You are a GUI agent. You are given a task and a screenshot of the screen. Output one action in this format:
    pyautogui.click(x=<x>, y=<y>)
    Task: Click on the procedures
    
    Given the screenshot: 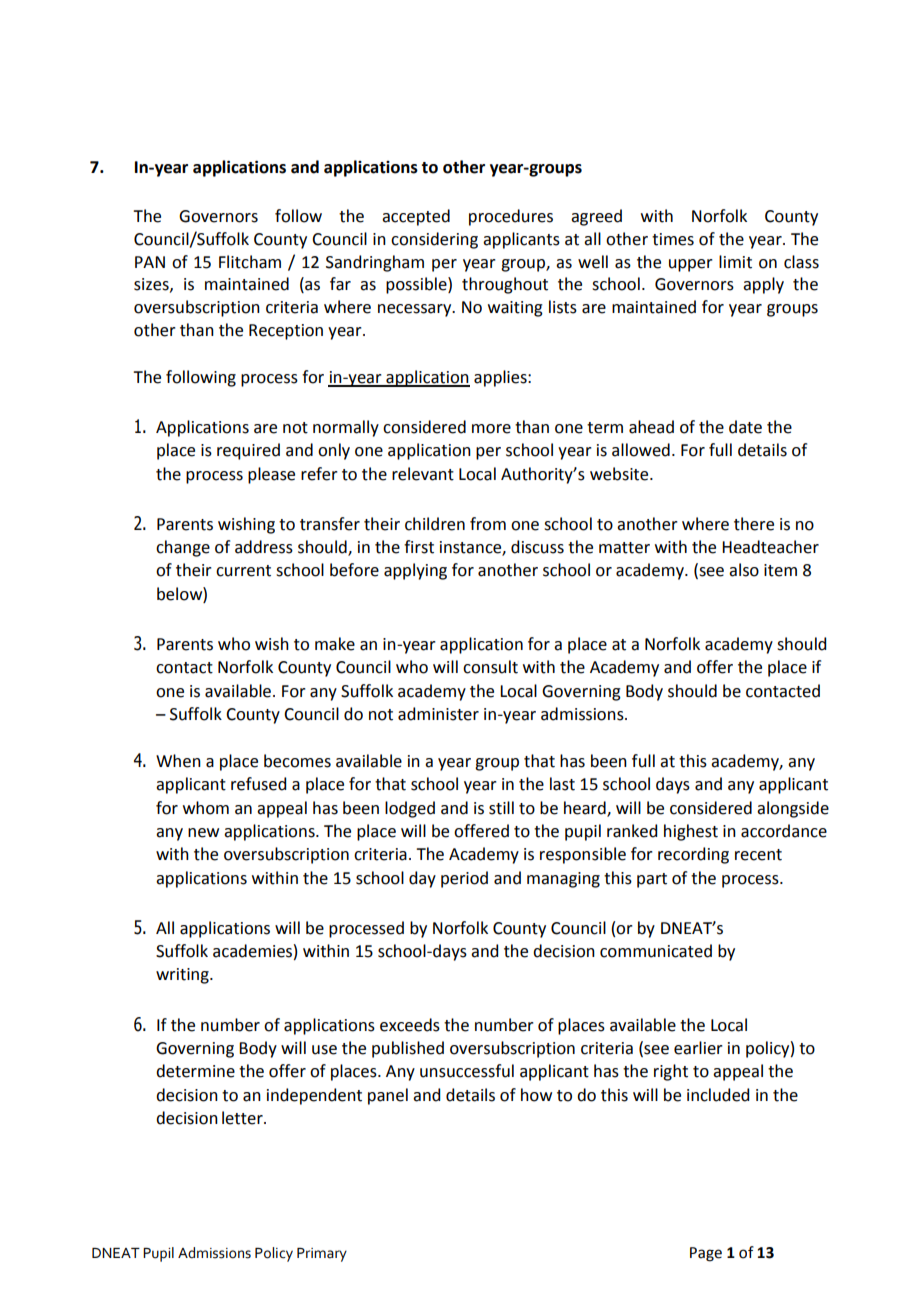 What is the action you would take?
    pyautogui.click(x=511, y=217)
